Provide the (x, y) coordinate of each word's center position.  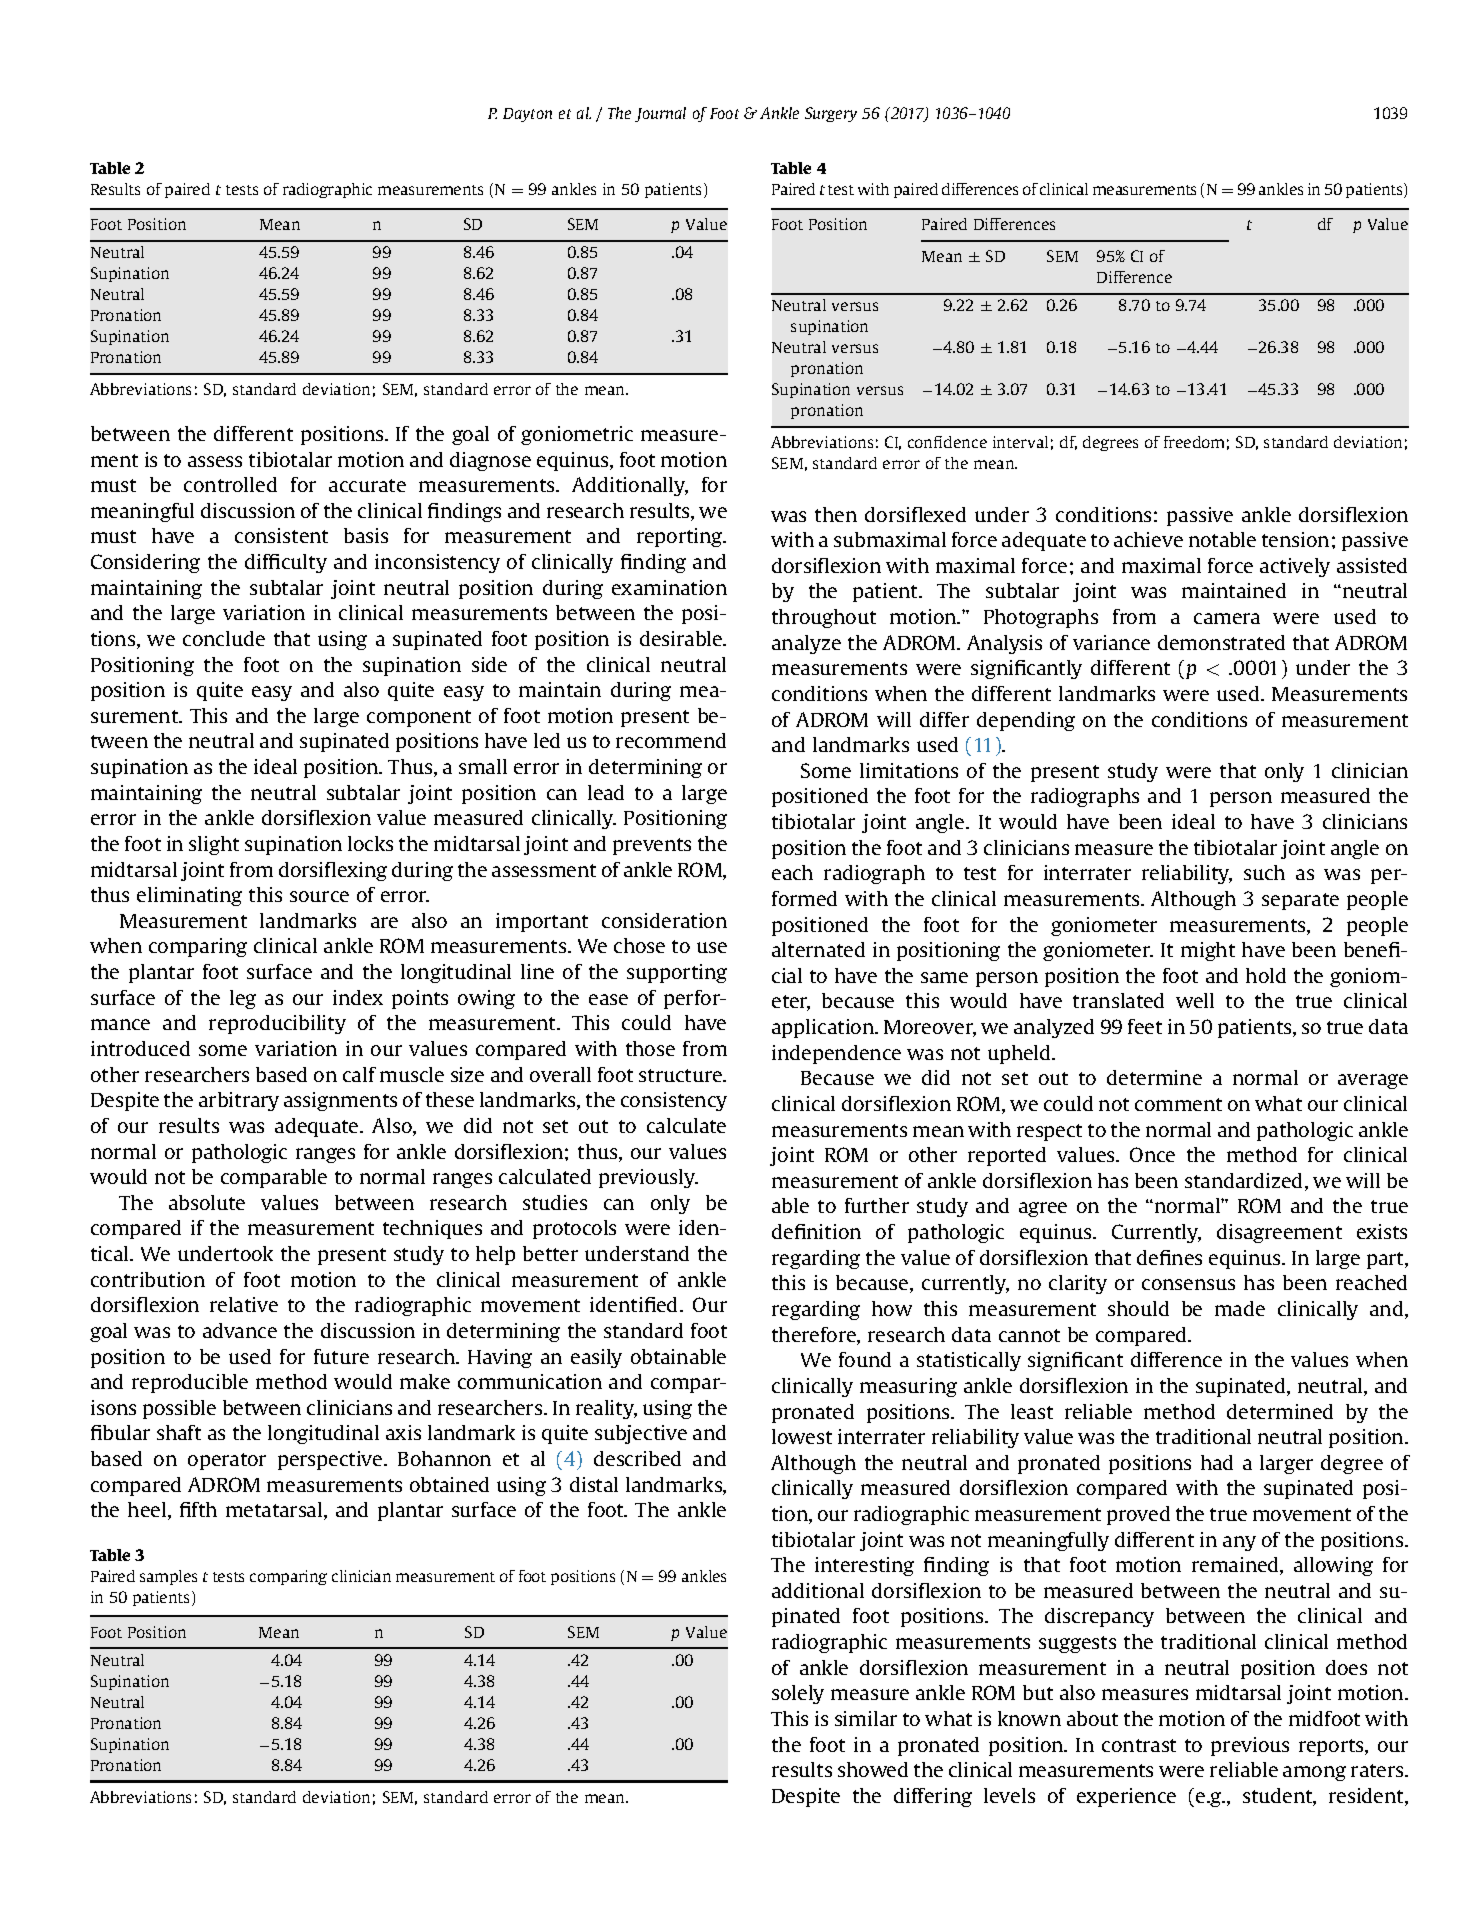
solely (798, 1694)
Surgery (831, 114)
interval (1020, 442)
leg (243, 999)
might (1208, 951)
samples (168, 1577)
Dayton (527, 115)
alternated (818, 949)
